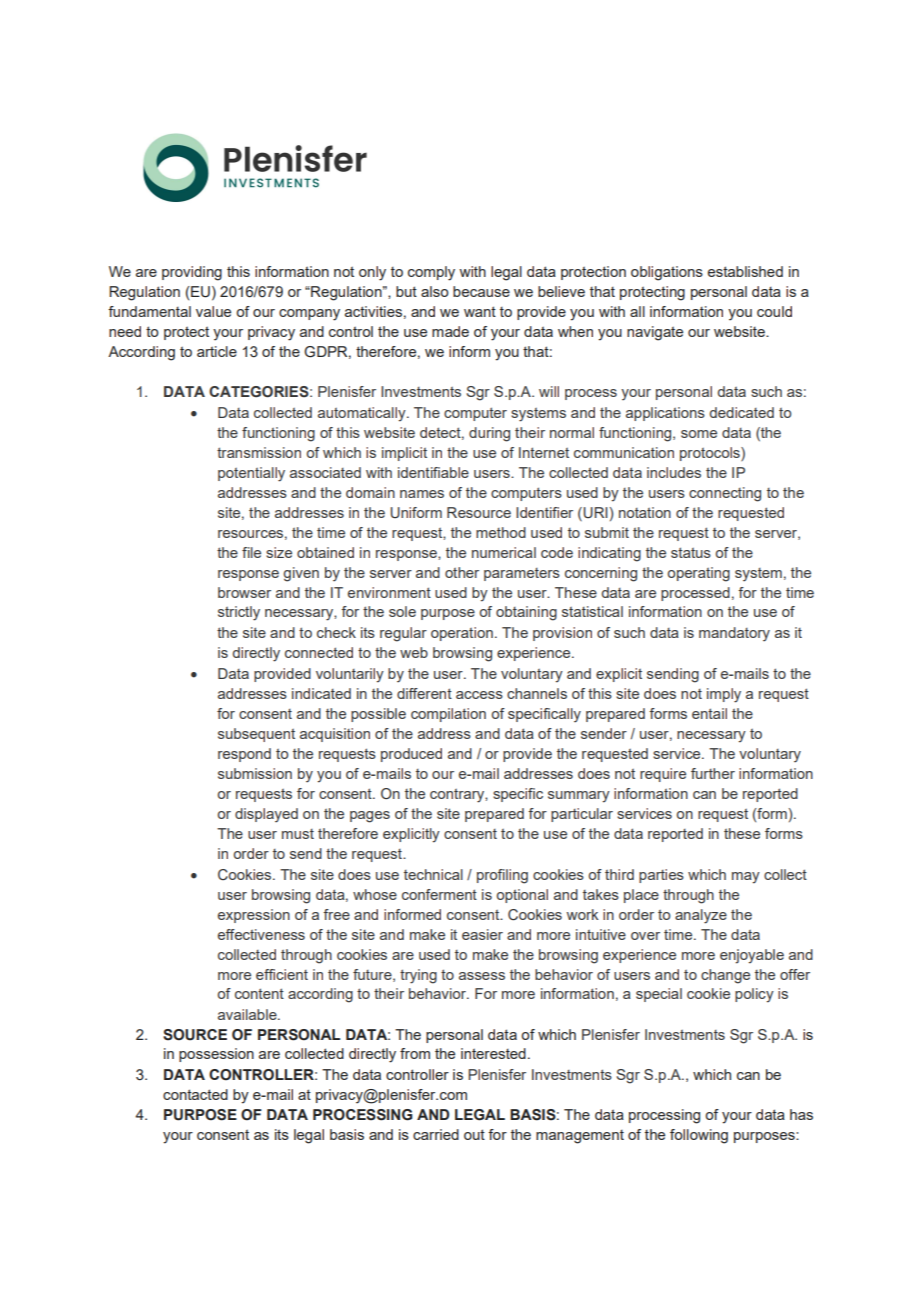 The width and height of the screenshot is (924, 1308). What do you see at coordinates (479, 695) in the screenshot?
I see `access` at bounding box center [479, 695].
